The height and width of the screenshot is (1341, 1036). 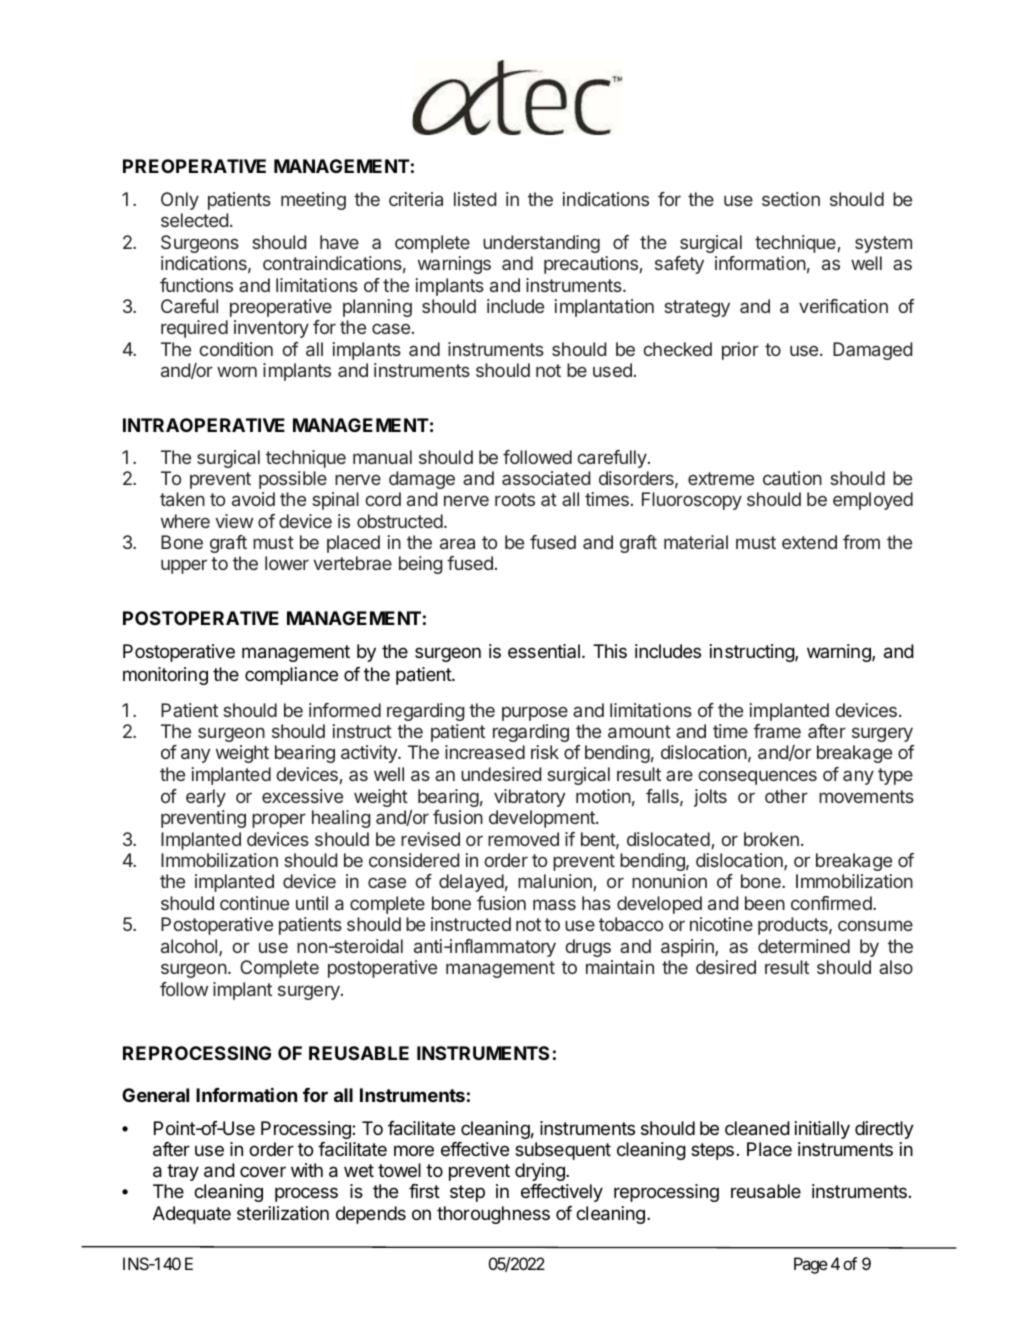 What do you see at coordinates (541, 244) in the screenshot?
I see `understanding` at bounding box center [541, 244].
